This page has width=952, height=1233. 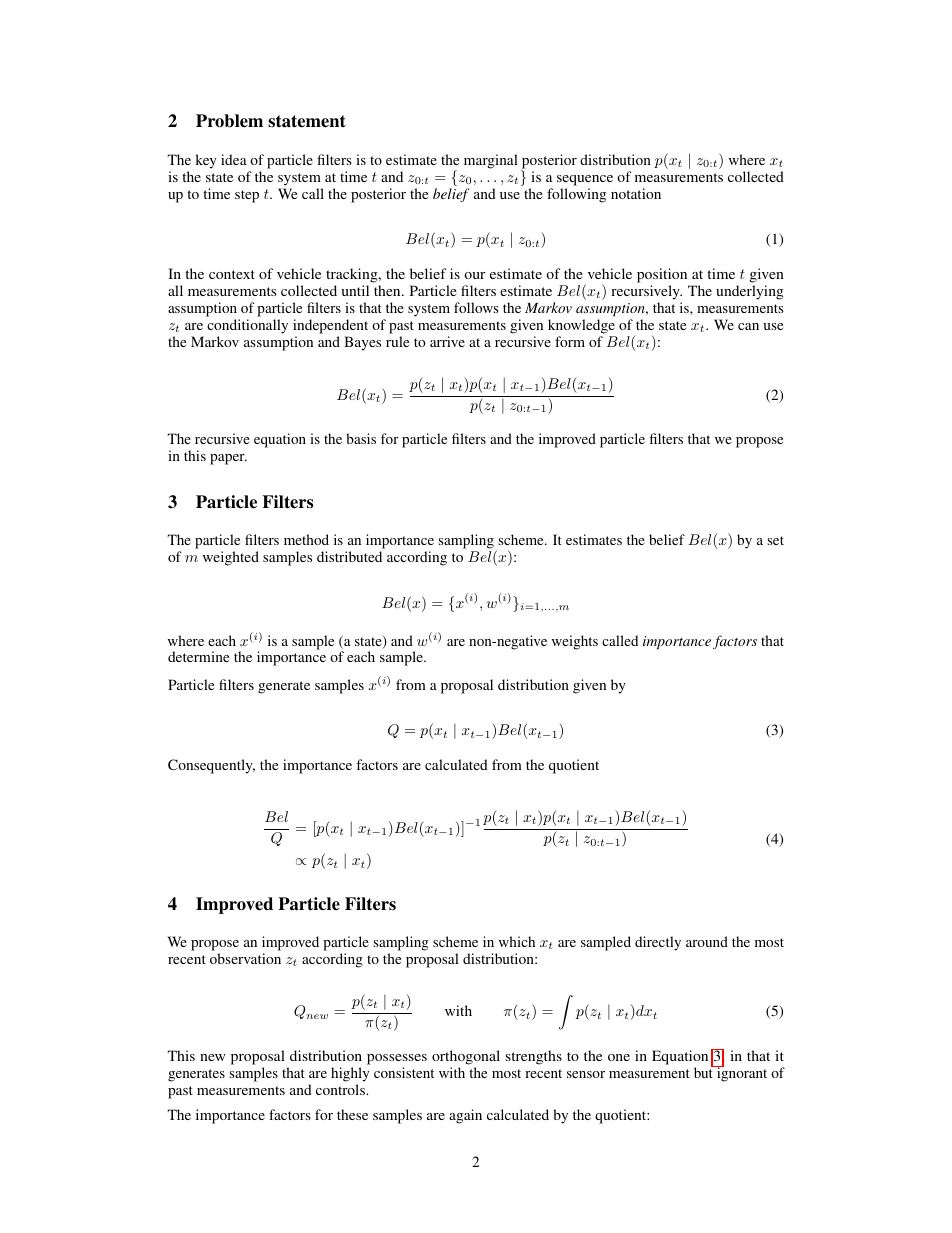 What do you see at coordinates (234, 159) in the page?
I see `idea` at bounding box center [234, 159].
